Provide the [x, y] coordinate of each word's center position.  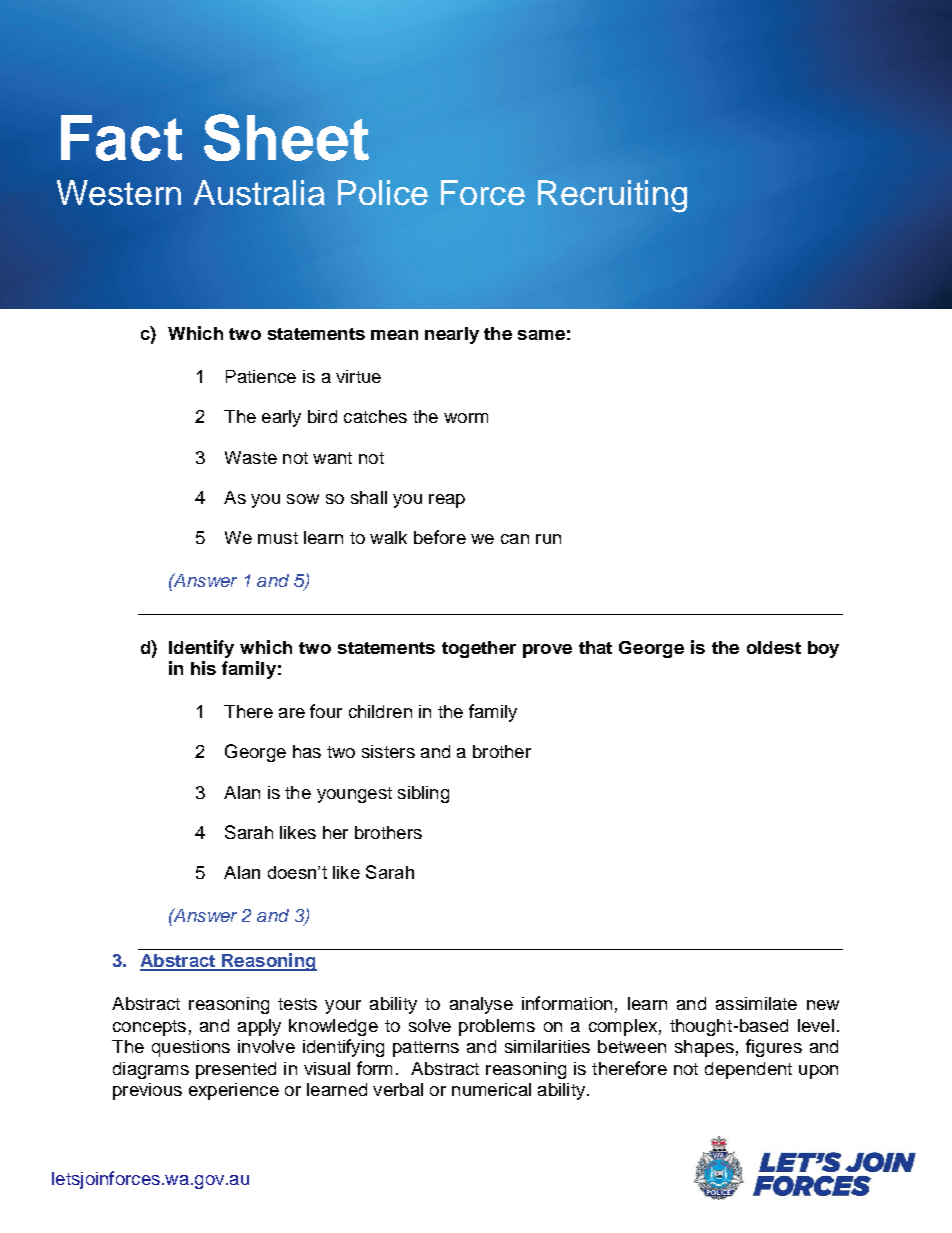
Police [383, 193]
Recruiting [612, 196]
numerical [491, 1089]
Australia [259, 193]
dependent [748, 1070]
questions [191, 1048]
